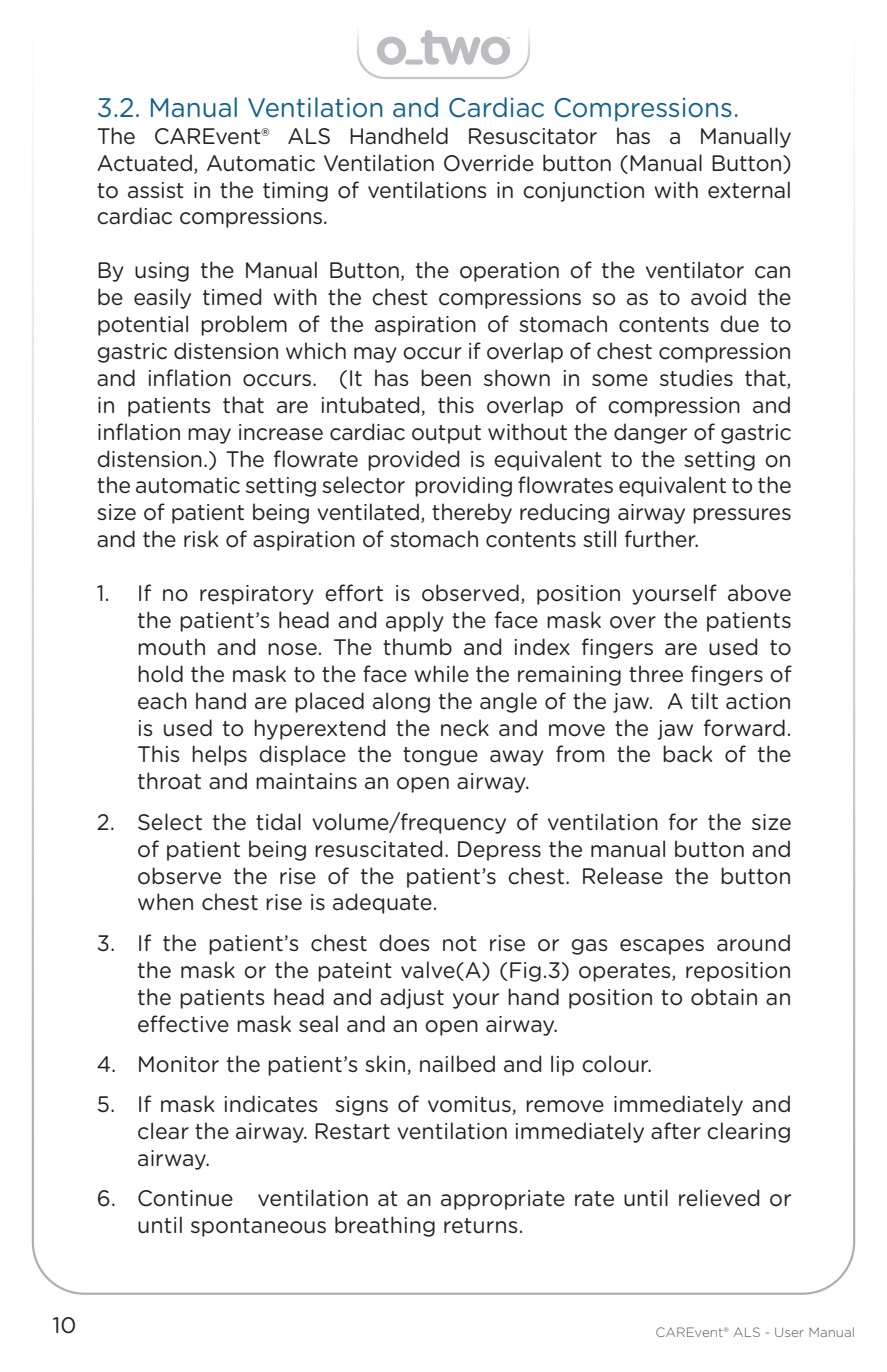 The height and width of the image is (1372, 887). Describe the element at coordinates (156, 190) in the image. I see `assist` at that location.
